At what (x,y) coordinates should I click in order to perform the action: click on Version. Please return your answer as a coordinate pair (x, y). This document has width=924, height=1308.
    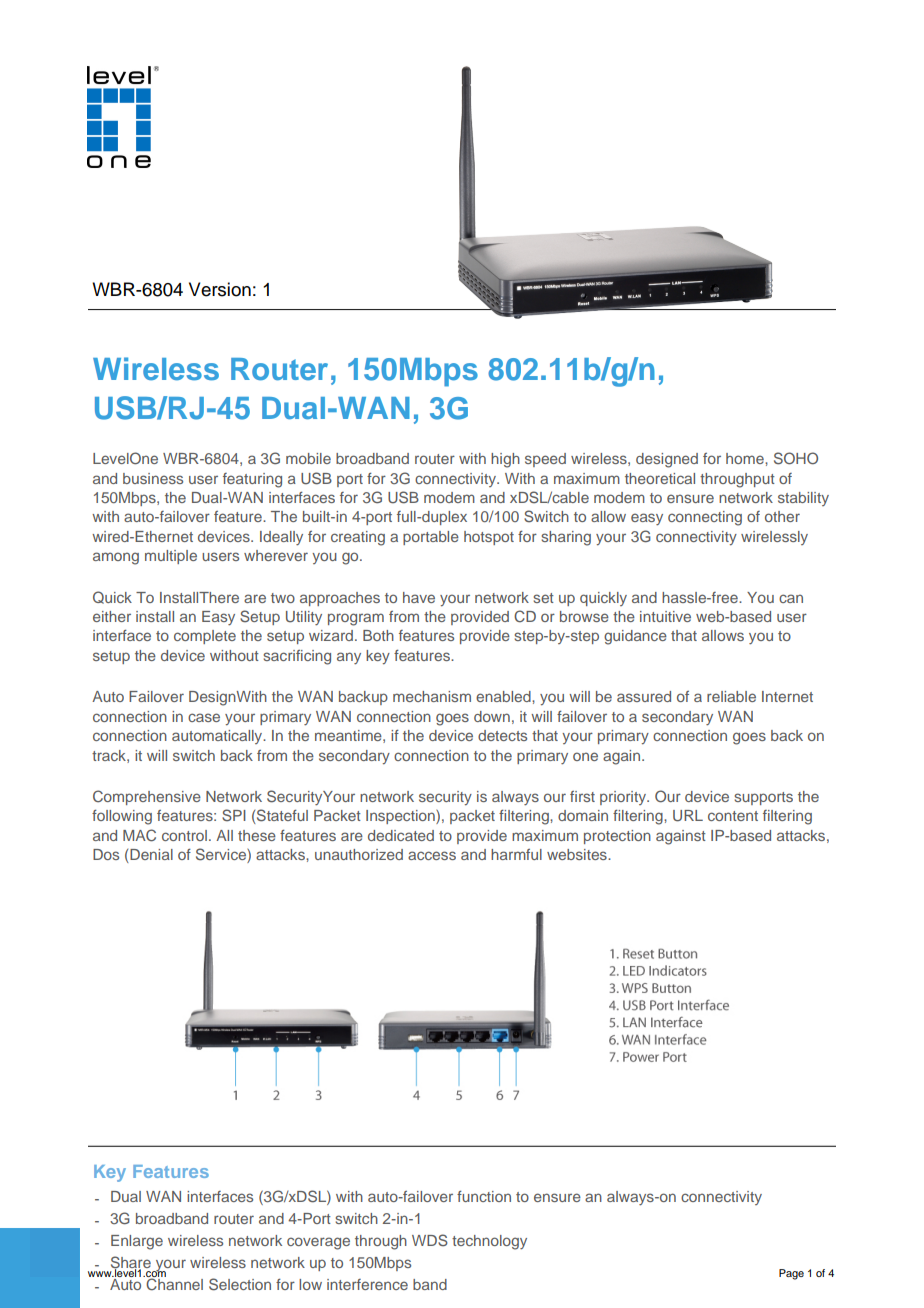
    Looking at the image, I should click on (220, 289).
